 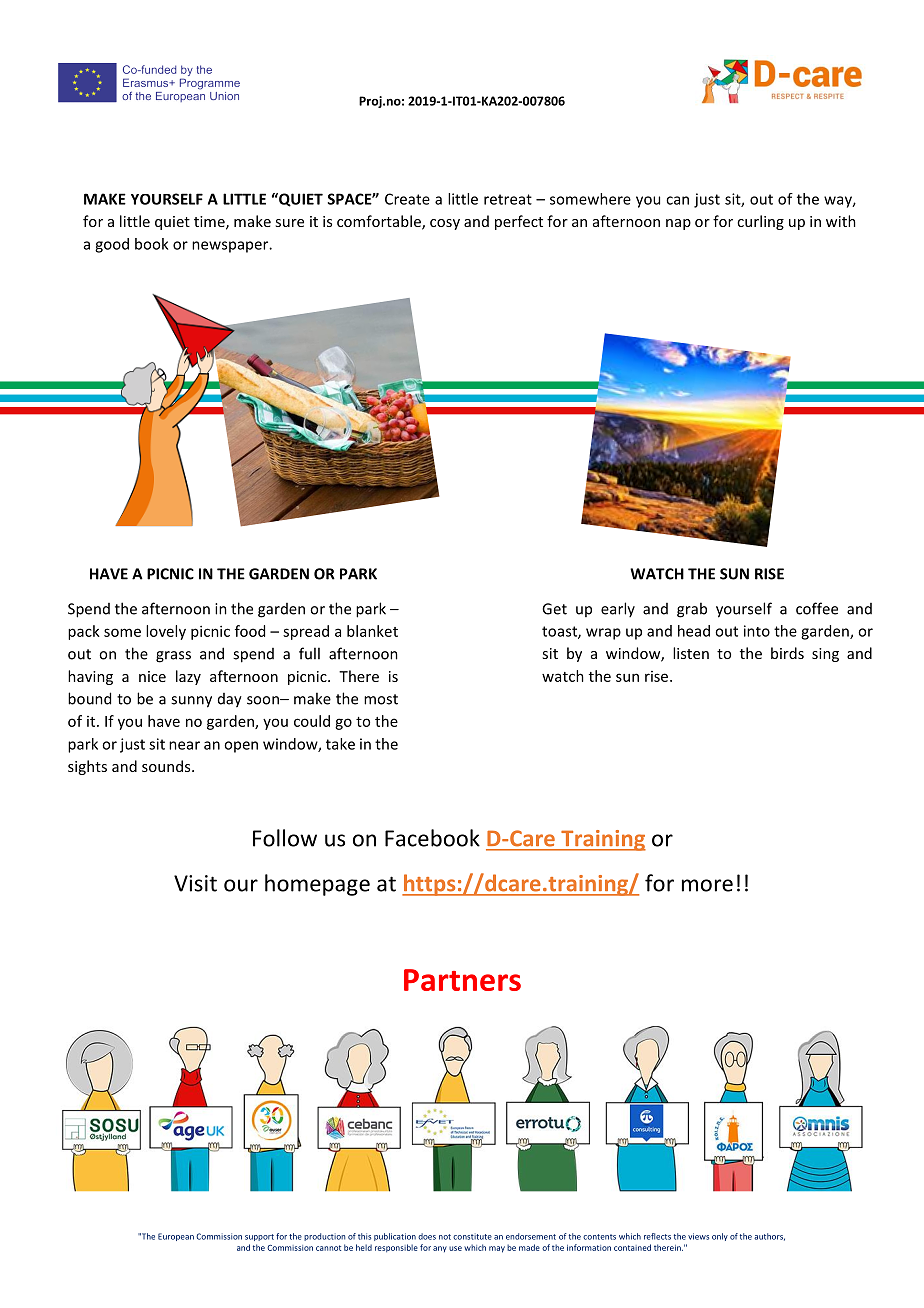 I want to click on constitute, so click(x=472, y=1236).
